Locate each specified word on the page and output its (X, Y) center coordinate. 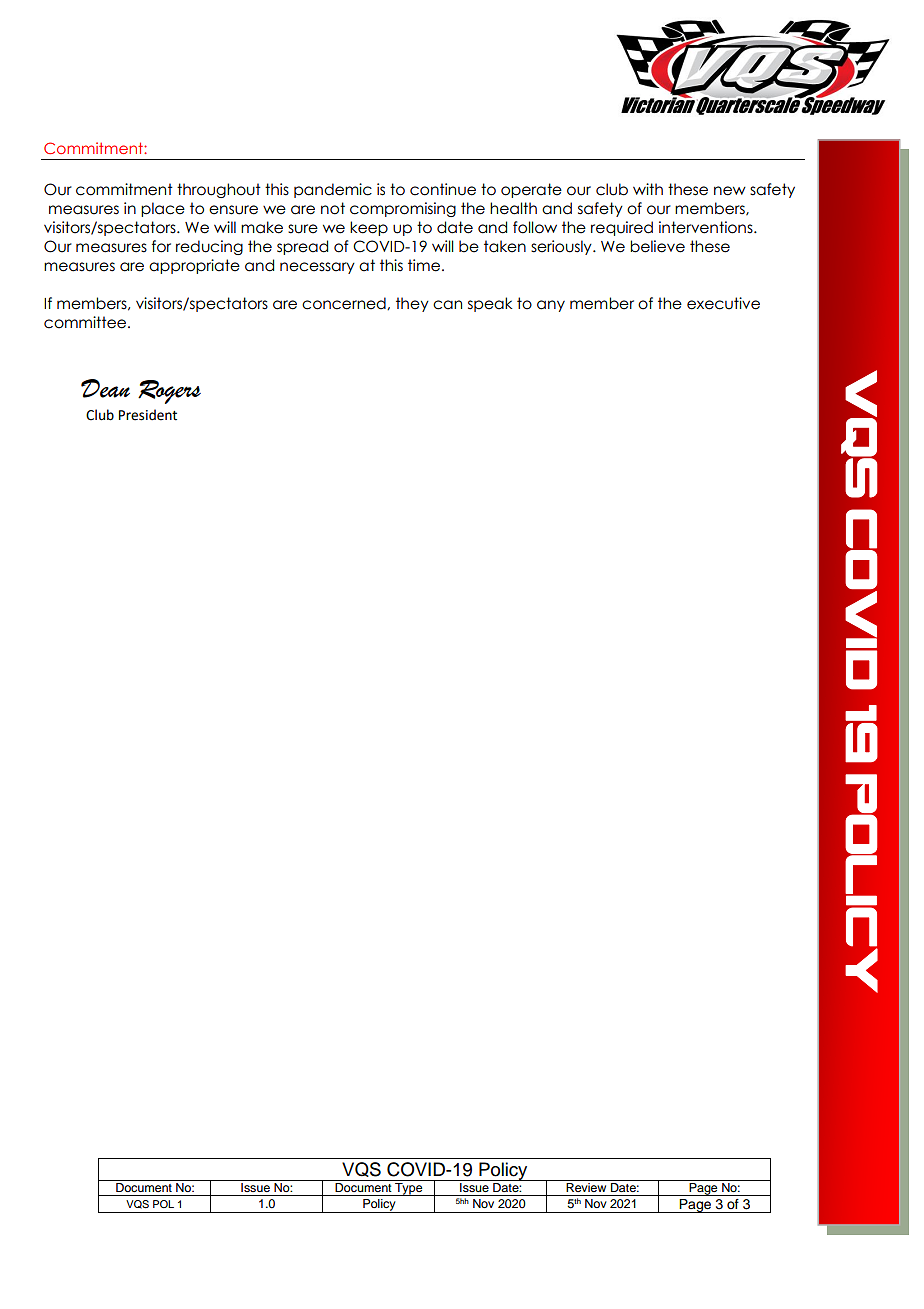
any (551, 306)
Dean (105, 388)
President (148, 415)
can (447, 305)
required (622, 228)
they (412, 304)
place (163, 209)
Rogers (169, 392)
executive (723, 303)
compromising (403, 209)
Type (409, 1189)
